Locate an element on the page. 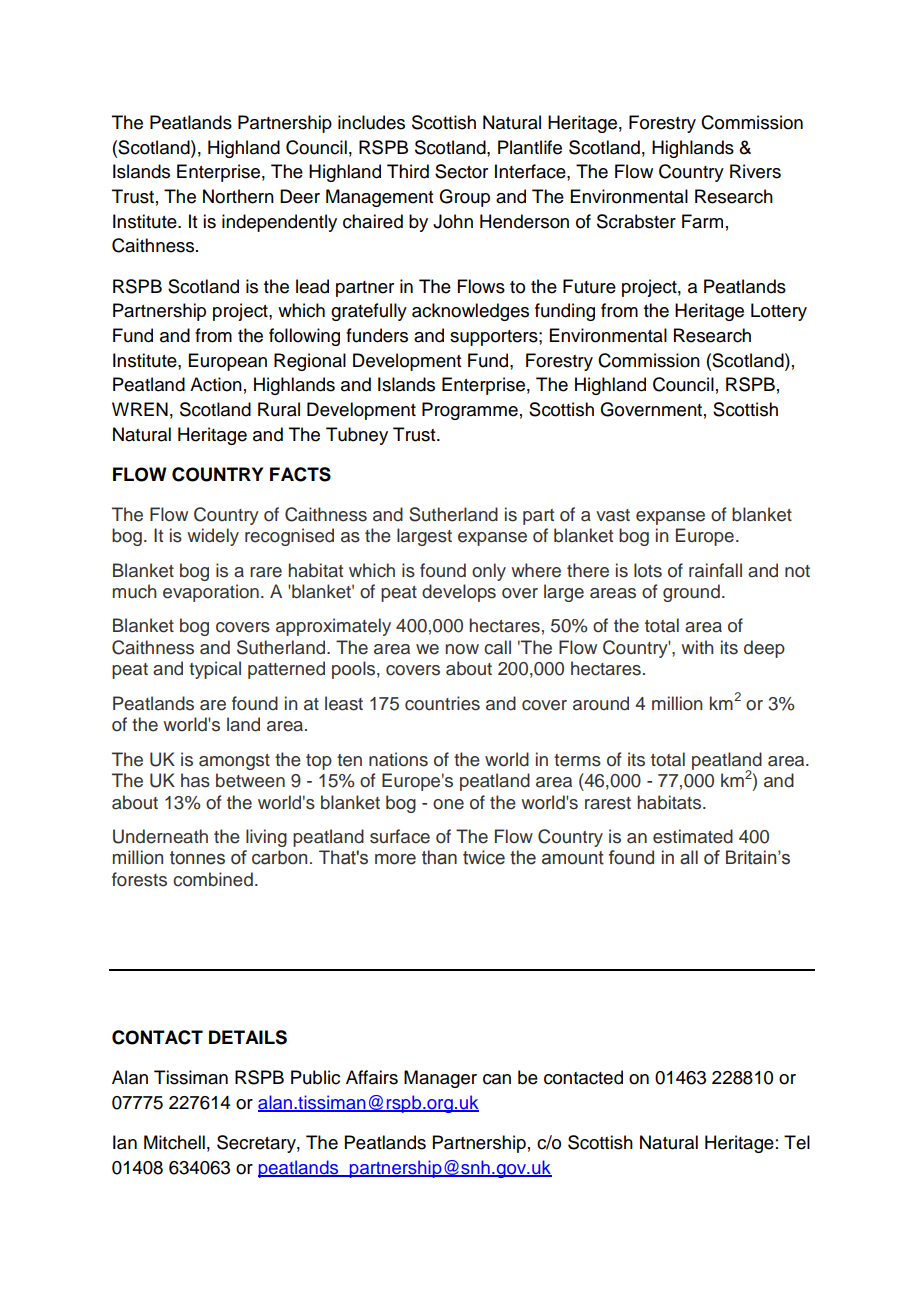 The height and width of the document is (1308, 924). Sector is located at coordinates (461, 171).
